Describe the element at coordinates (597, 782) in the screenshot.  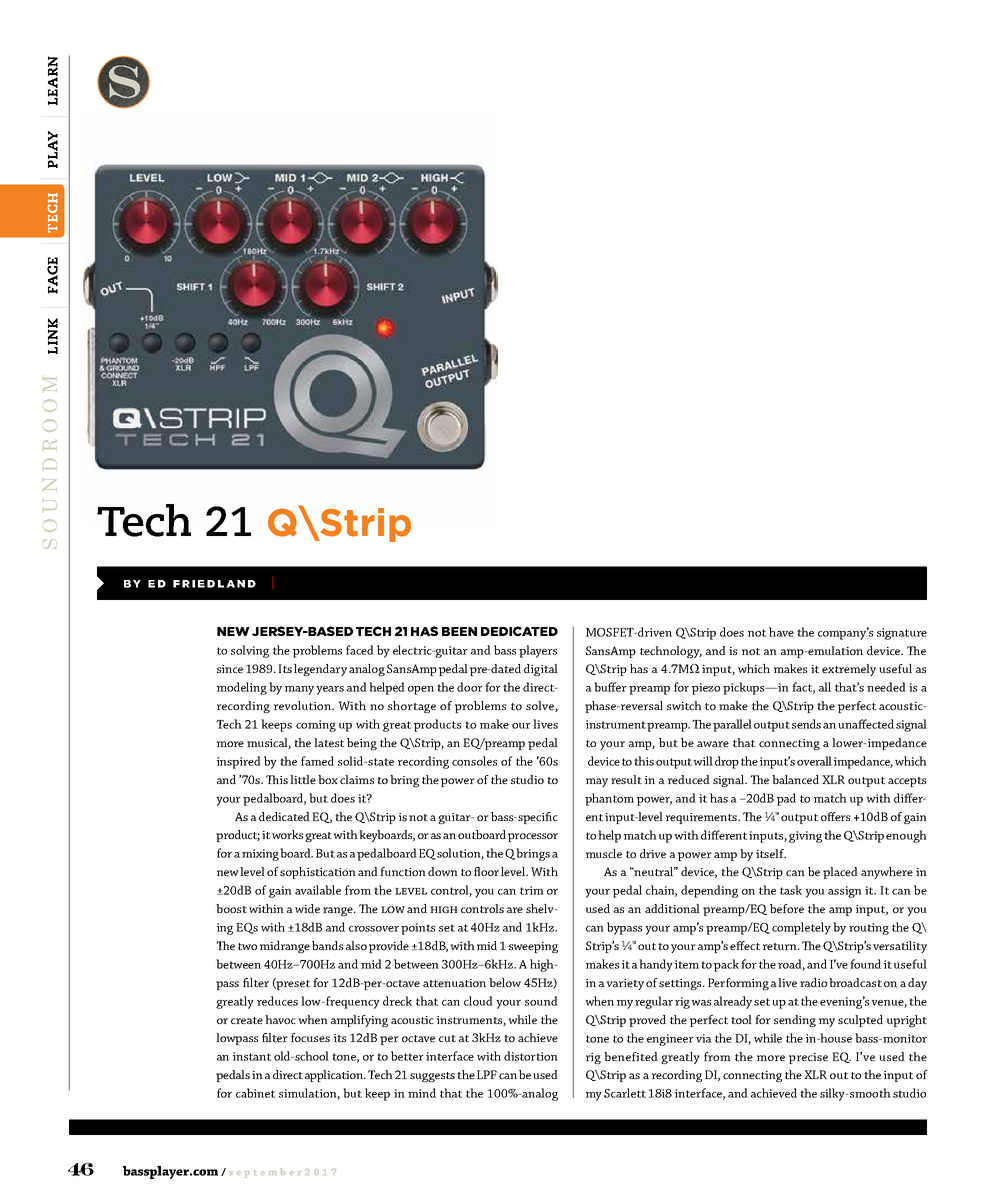
I see `may` at that location.
